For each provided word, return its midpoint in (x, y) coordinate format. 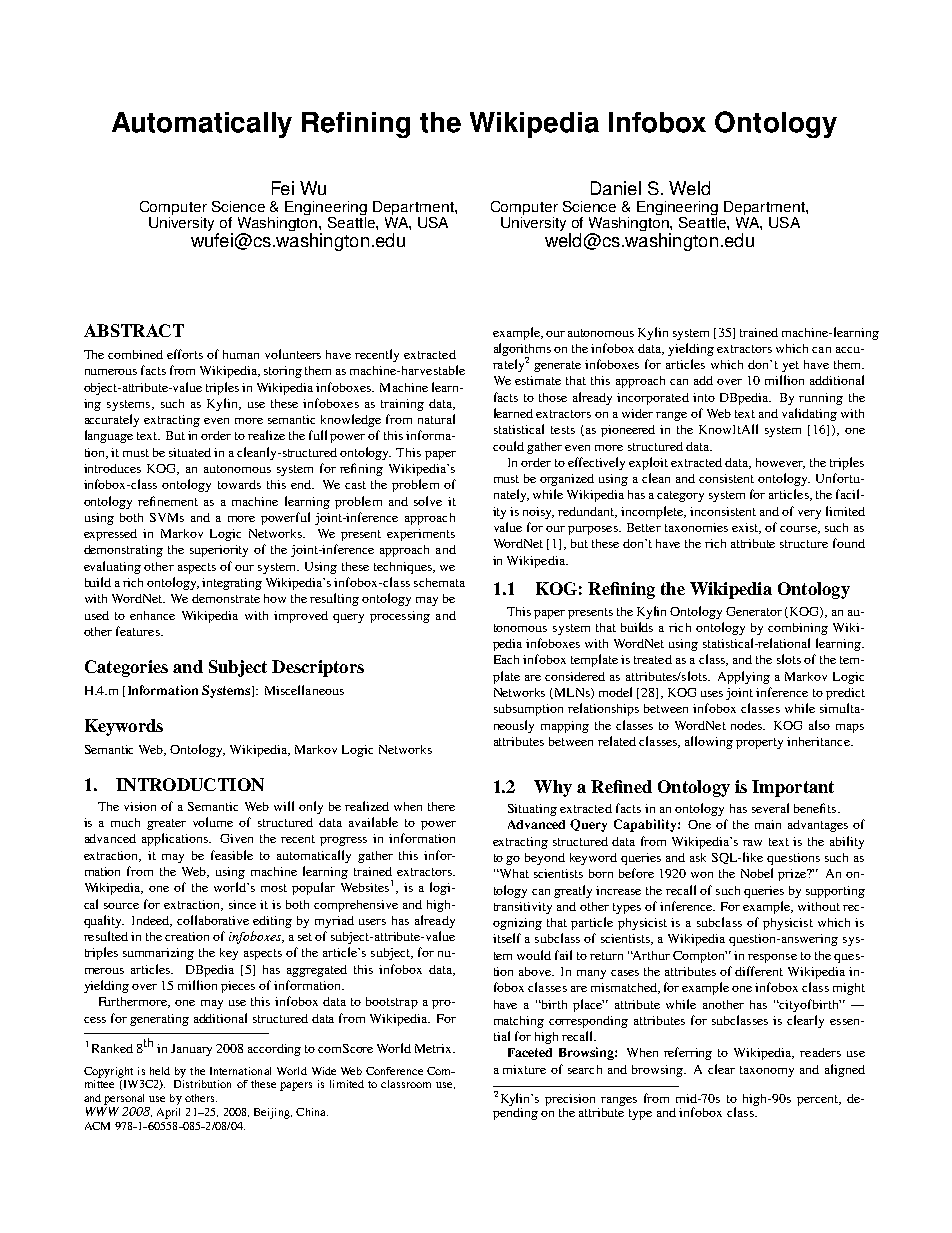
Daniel (616, 188)
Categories (126, 668)
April (168, 1113)
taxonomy (767, 1071)
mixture (524, 1069)
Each (506, 659)
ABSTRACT (134, 330)
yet (790, 366)
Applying (744, 677)
